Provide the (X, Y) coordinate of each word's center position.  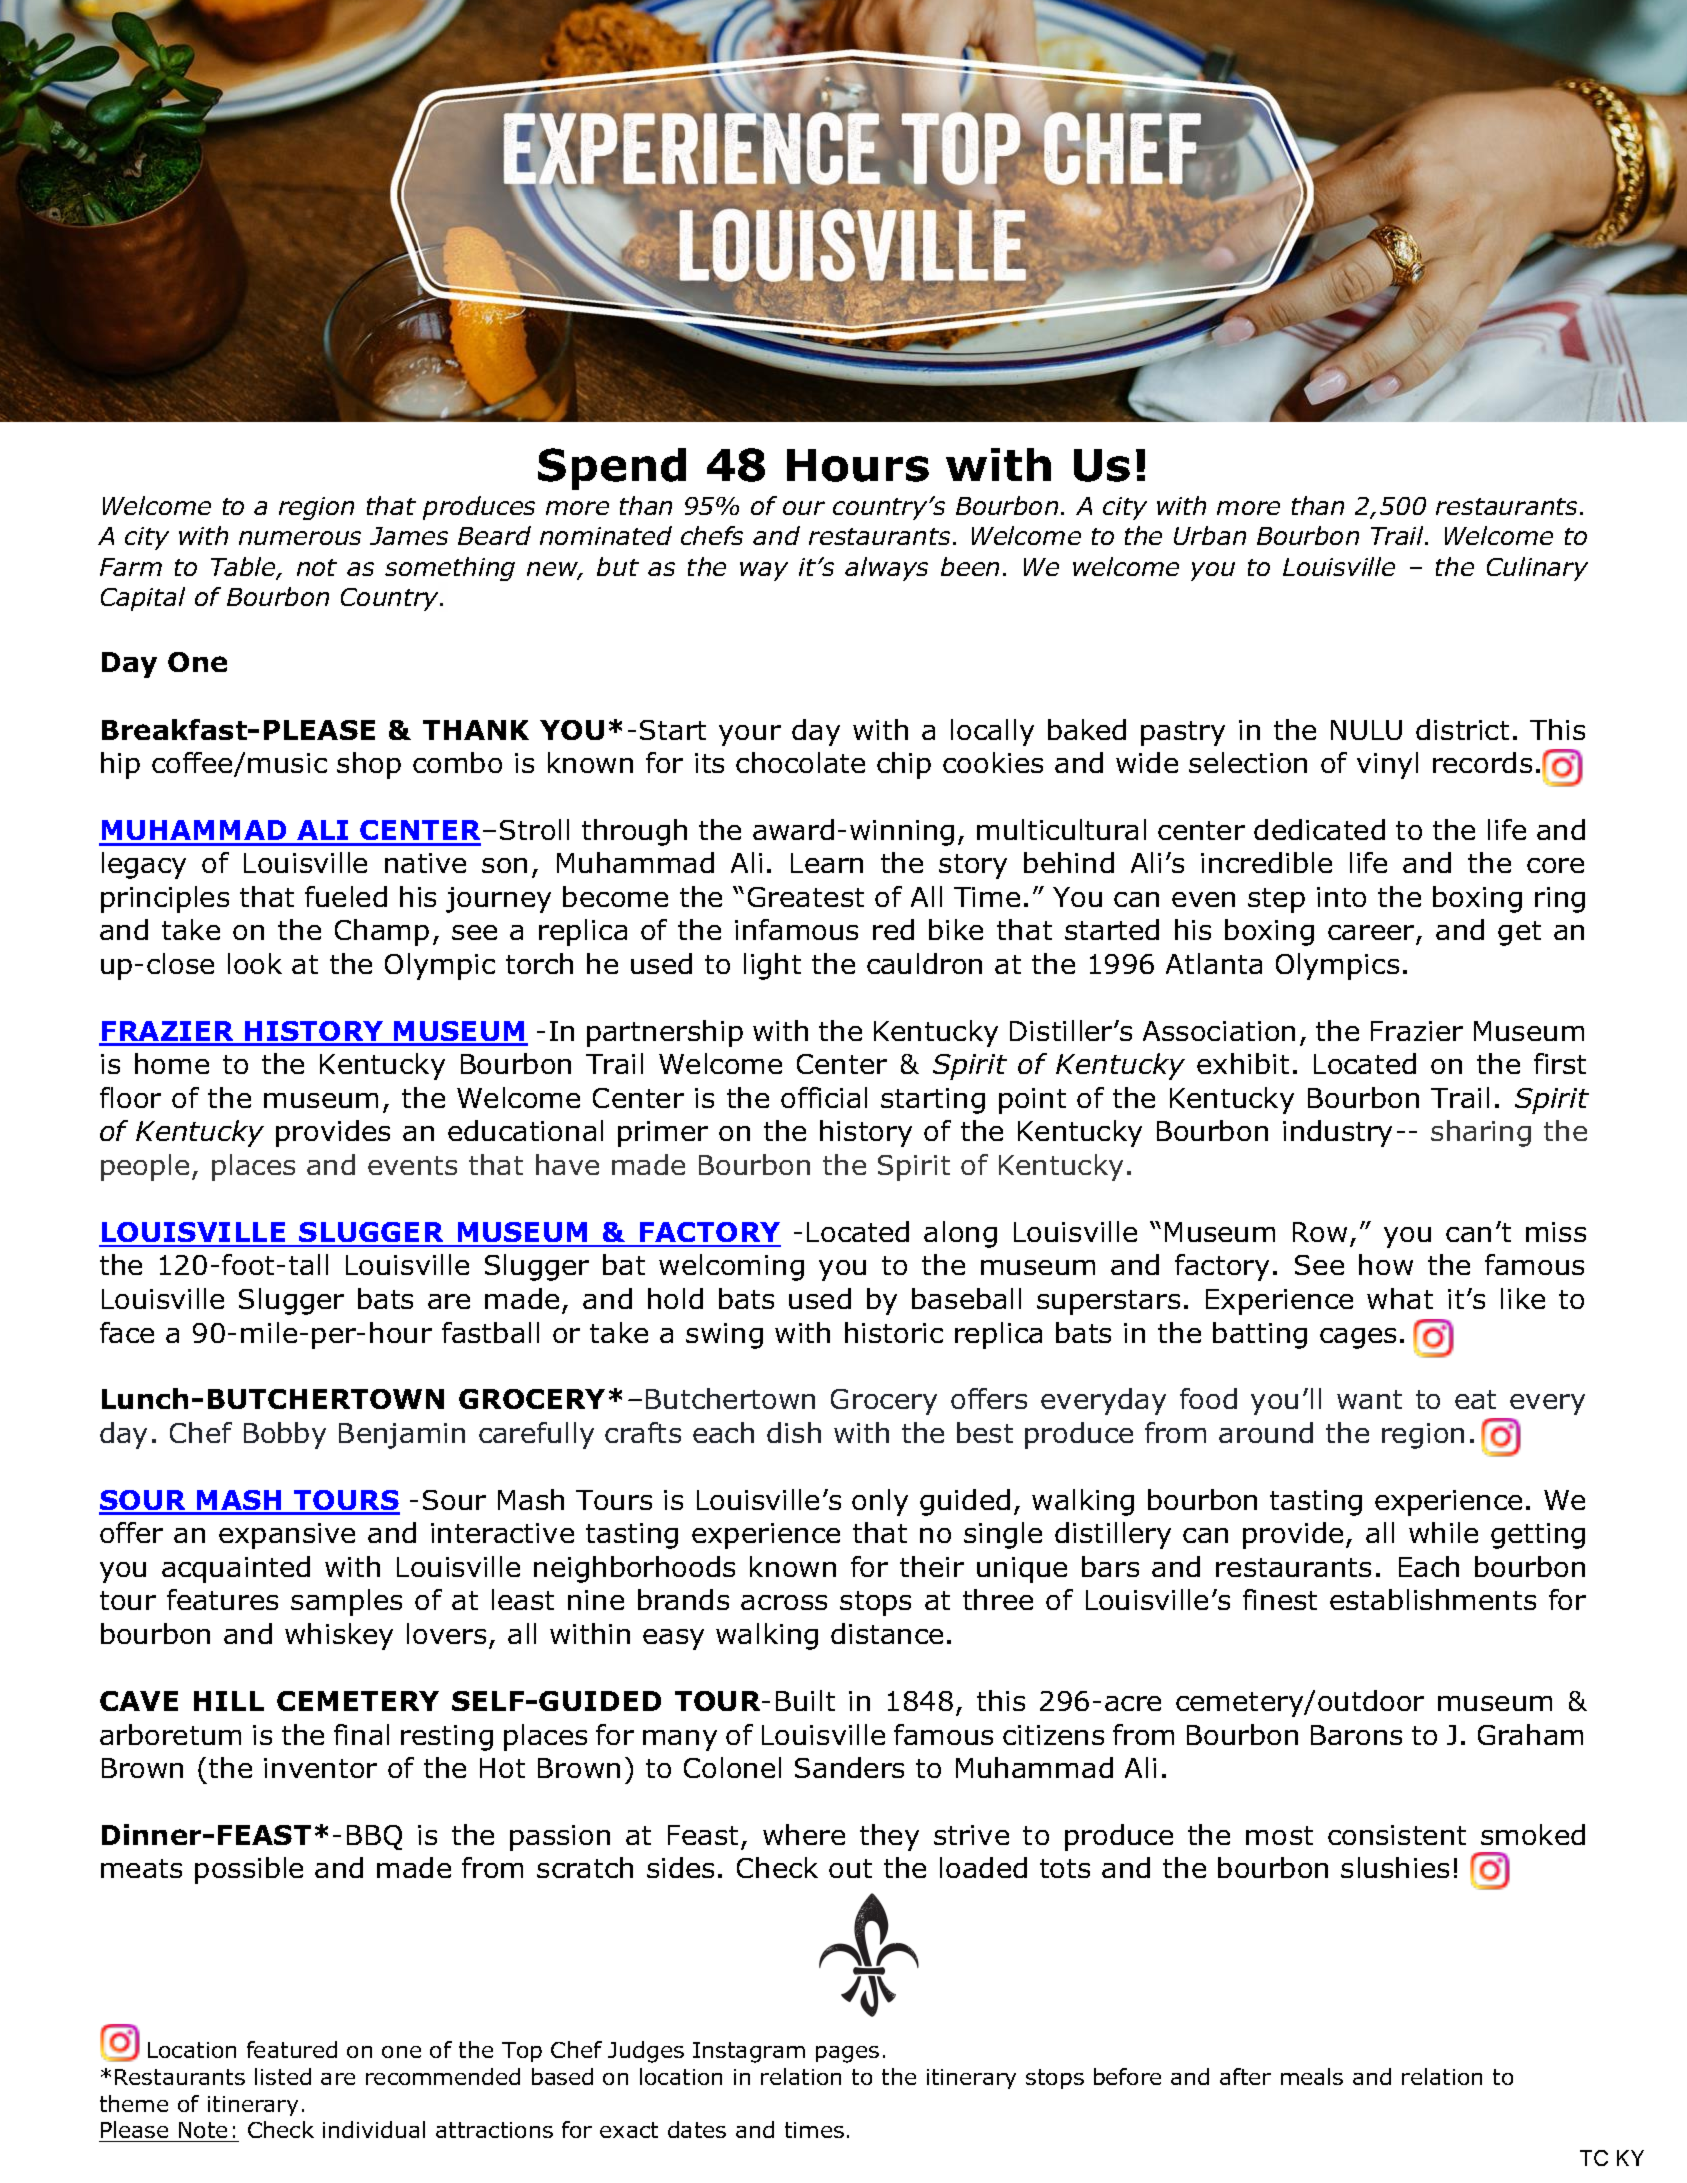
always (886, 569)
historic (894, 1332)
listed (283, 2076)
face (127, 1332)
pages (847, 2054)
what (1400, 1298)
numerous (300, 538)
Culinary (1537, 569)
